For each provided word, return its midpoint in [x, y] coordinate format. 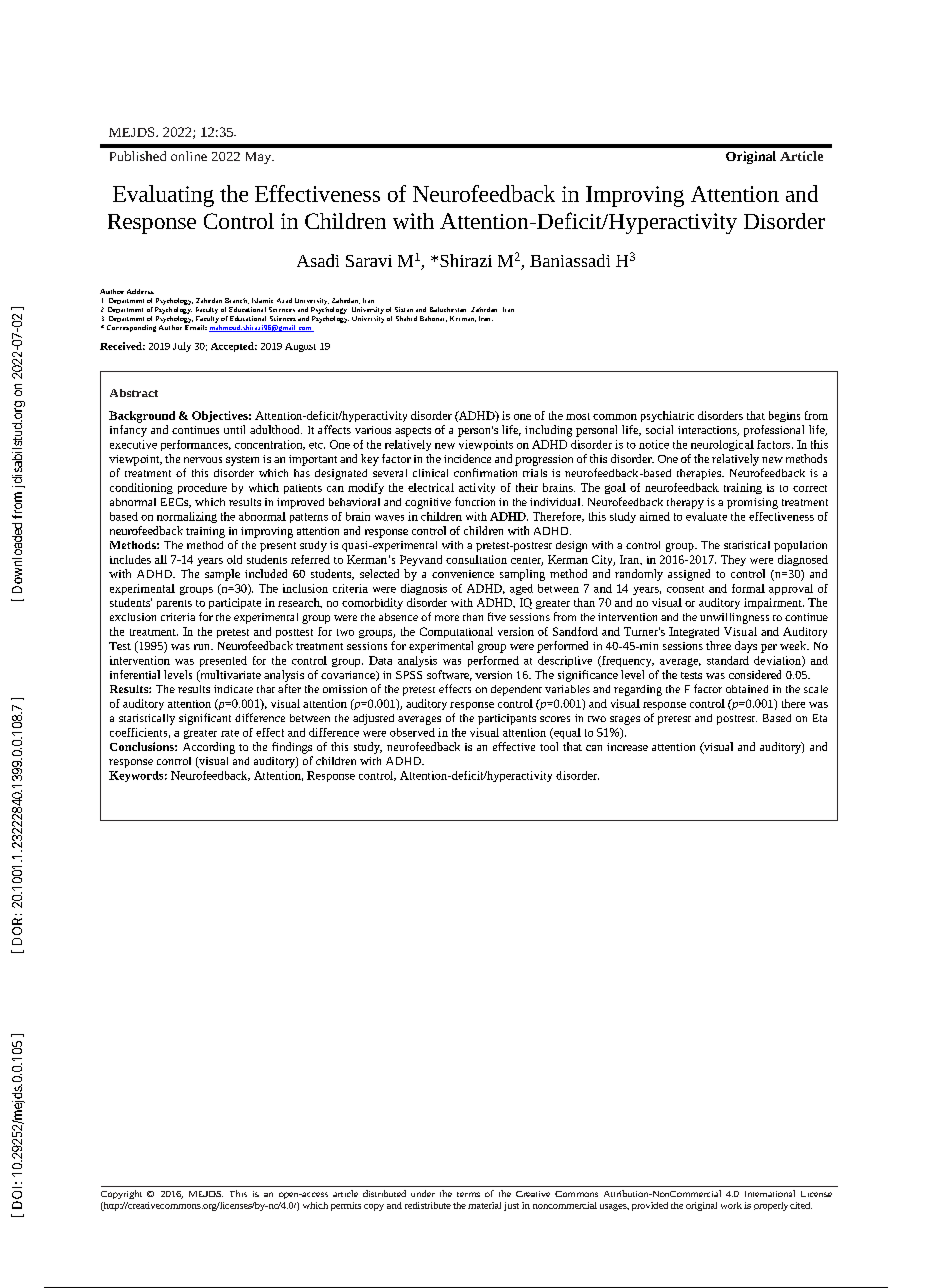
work [731, 1205]
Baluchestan [448, 309]
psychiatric [667, 416]
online [189, 156]
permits [346, 1206]
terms [468, 1194]
